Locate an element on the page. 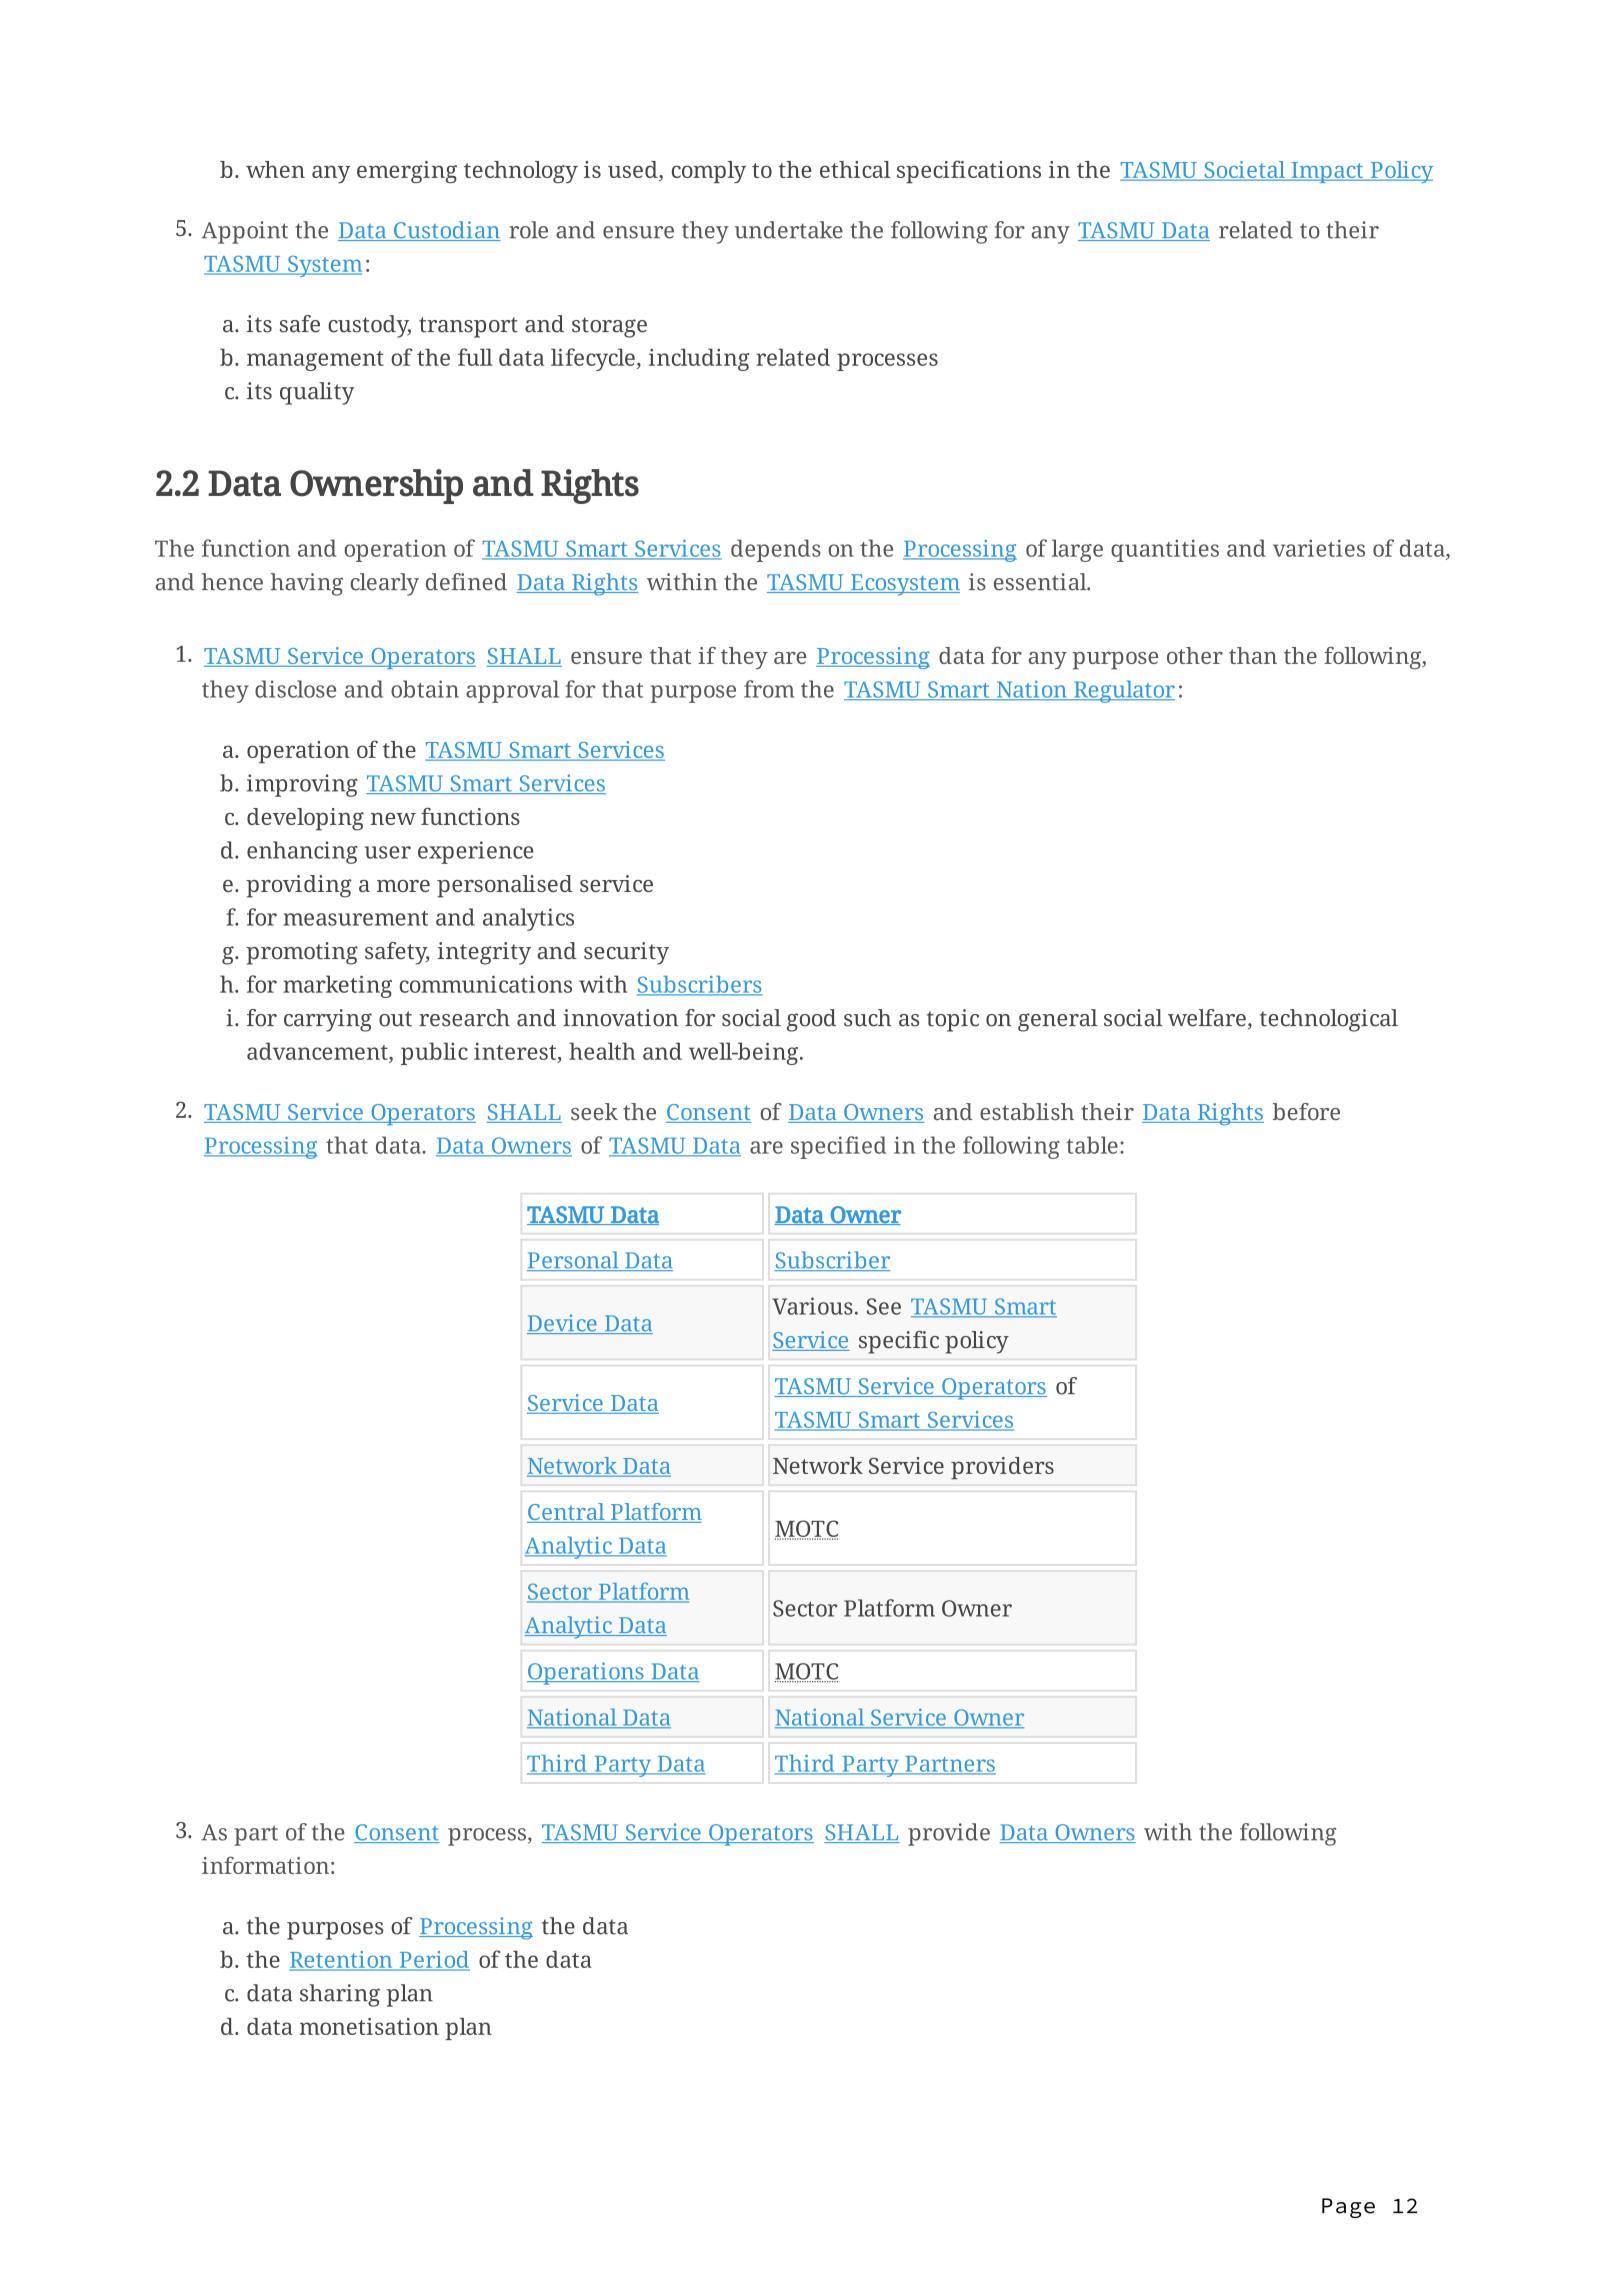  undertake is located at coordinates (789, 230).
